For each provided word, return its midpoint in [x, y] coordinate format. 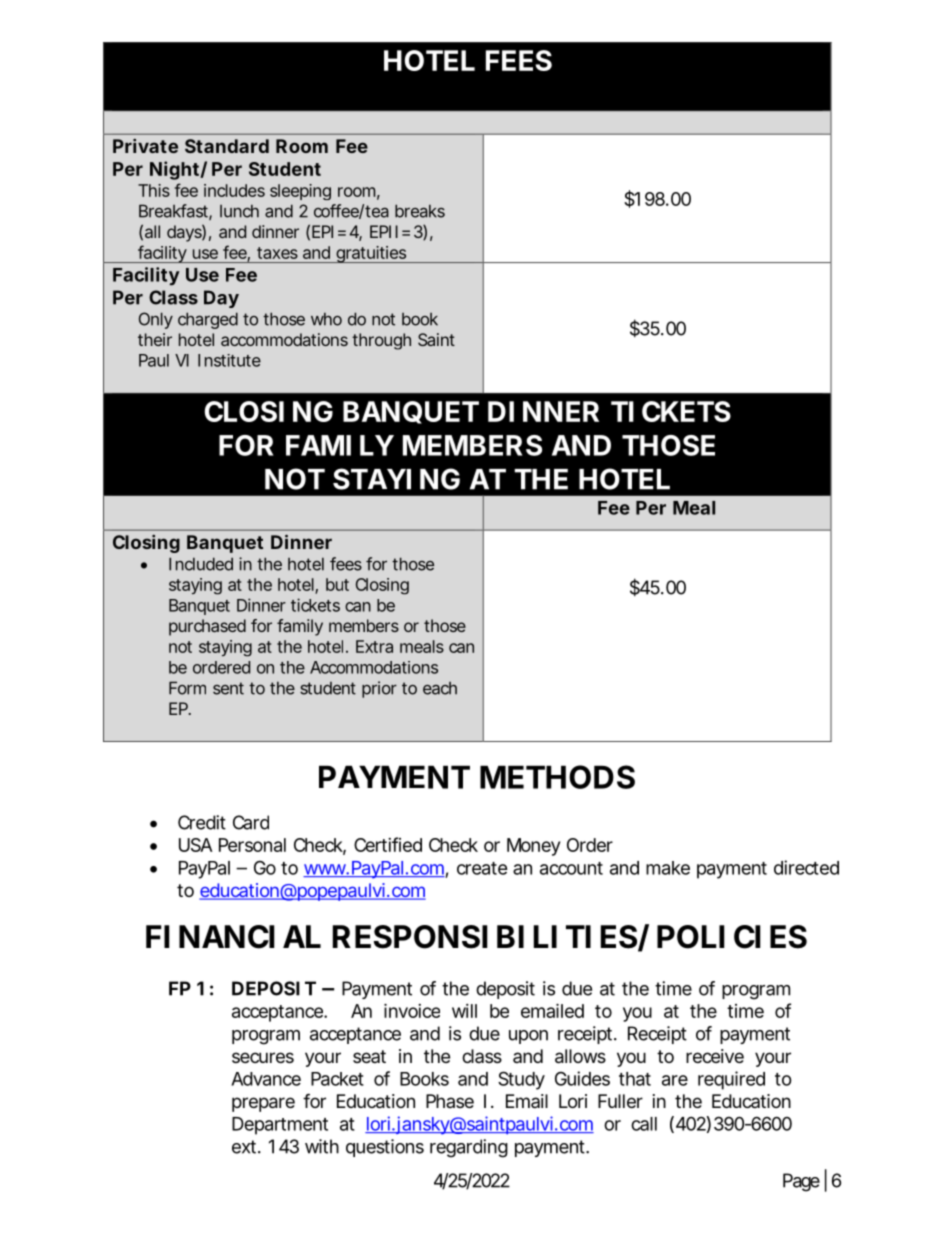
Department [280, 1126]
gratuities [371, 254]
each [440, 688]
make [668, 868]
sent [228, 688]
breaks [420, 211]
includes [234, 190]
